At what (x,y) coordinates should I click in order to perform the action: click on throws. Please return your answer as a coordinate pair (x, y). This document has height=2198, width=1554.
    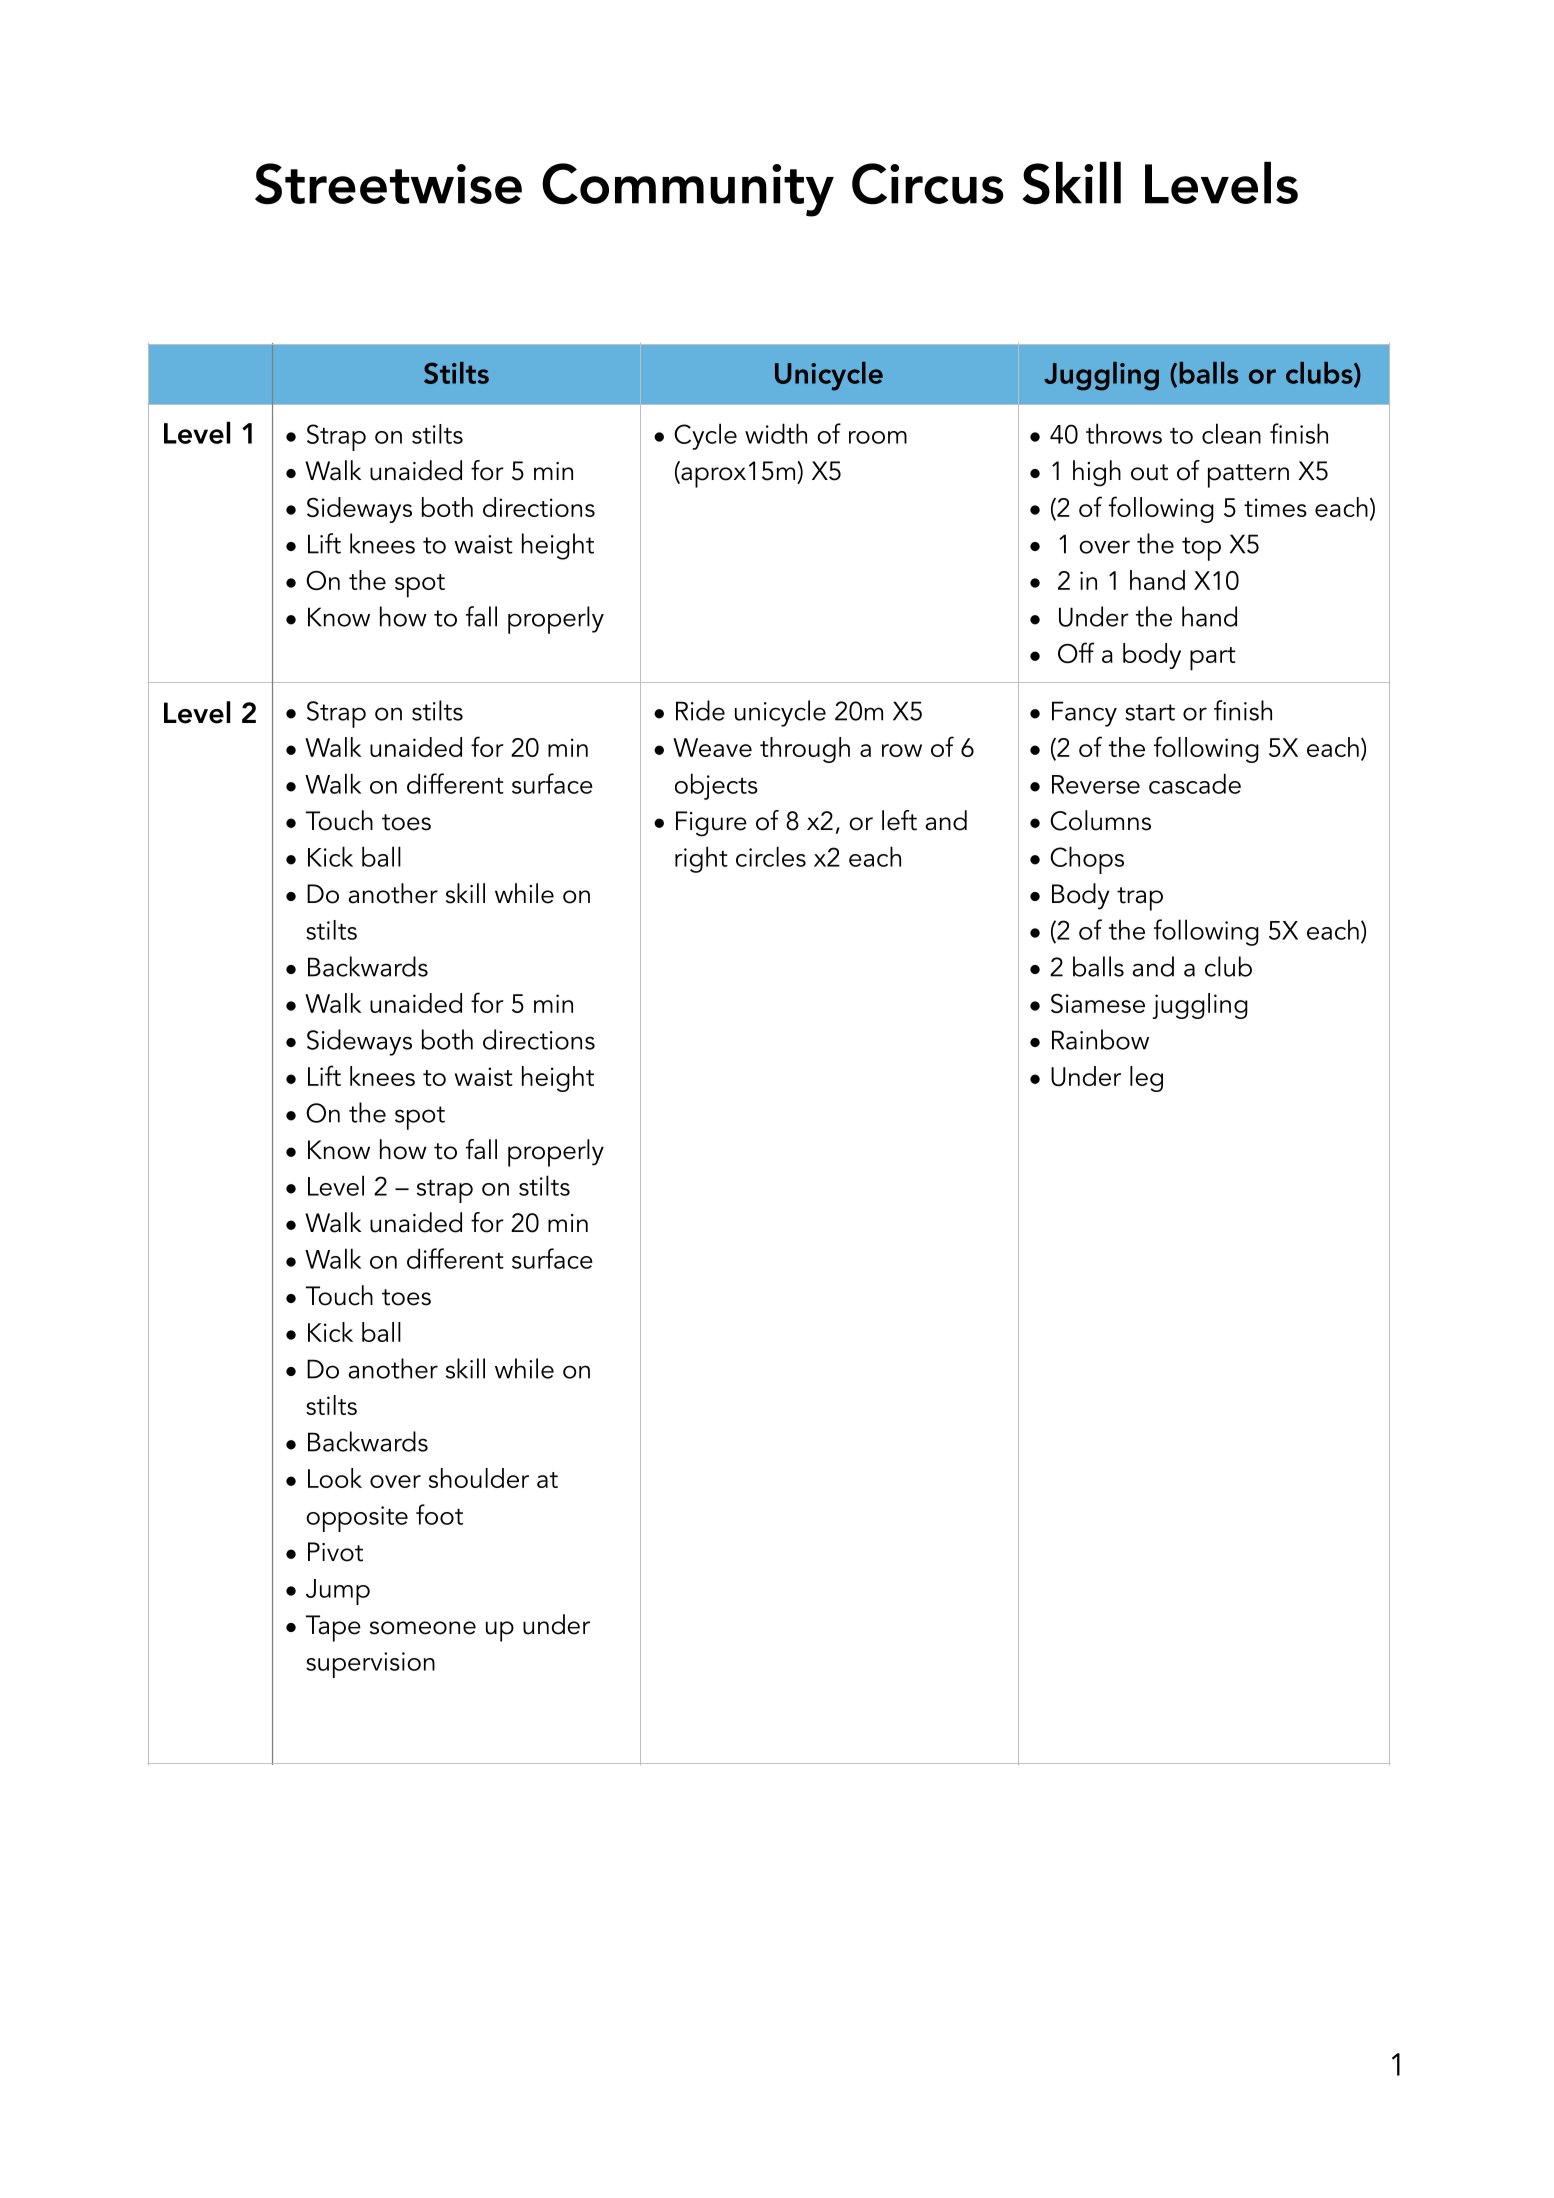
    Looking at the image, I should click on (1124, 433).
